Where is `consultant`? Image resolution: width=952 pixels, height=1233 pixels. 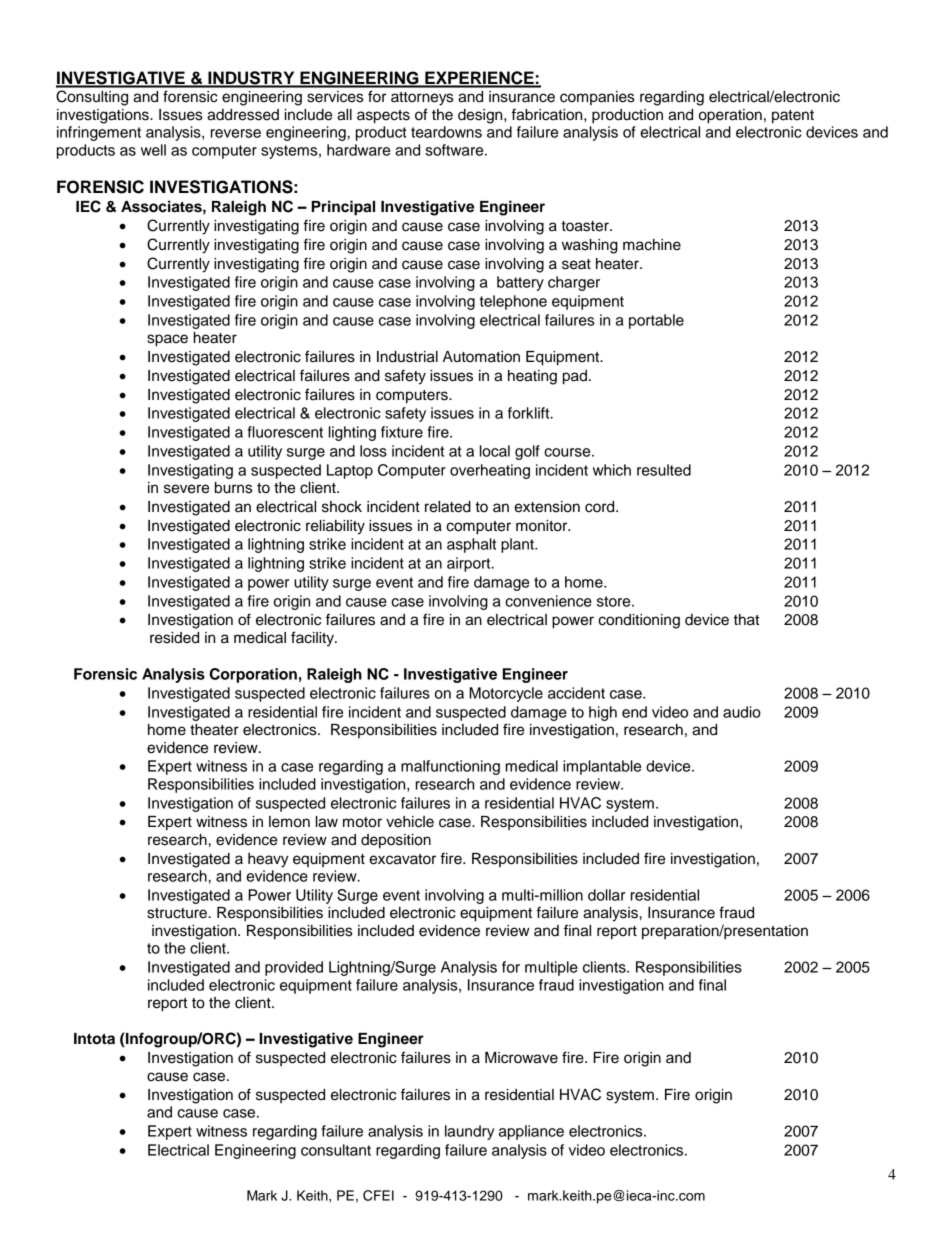 consultant is located at coordinates (336, 1150).
